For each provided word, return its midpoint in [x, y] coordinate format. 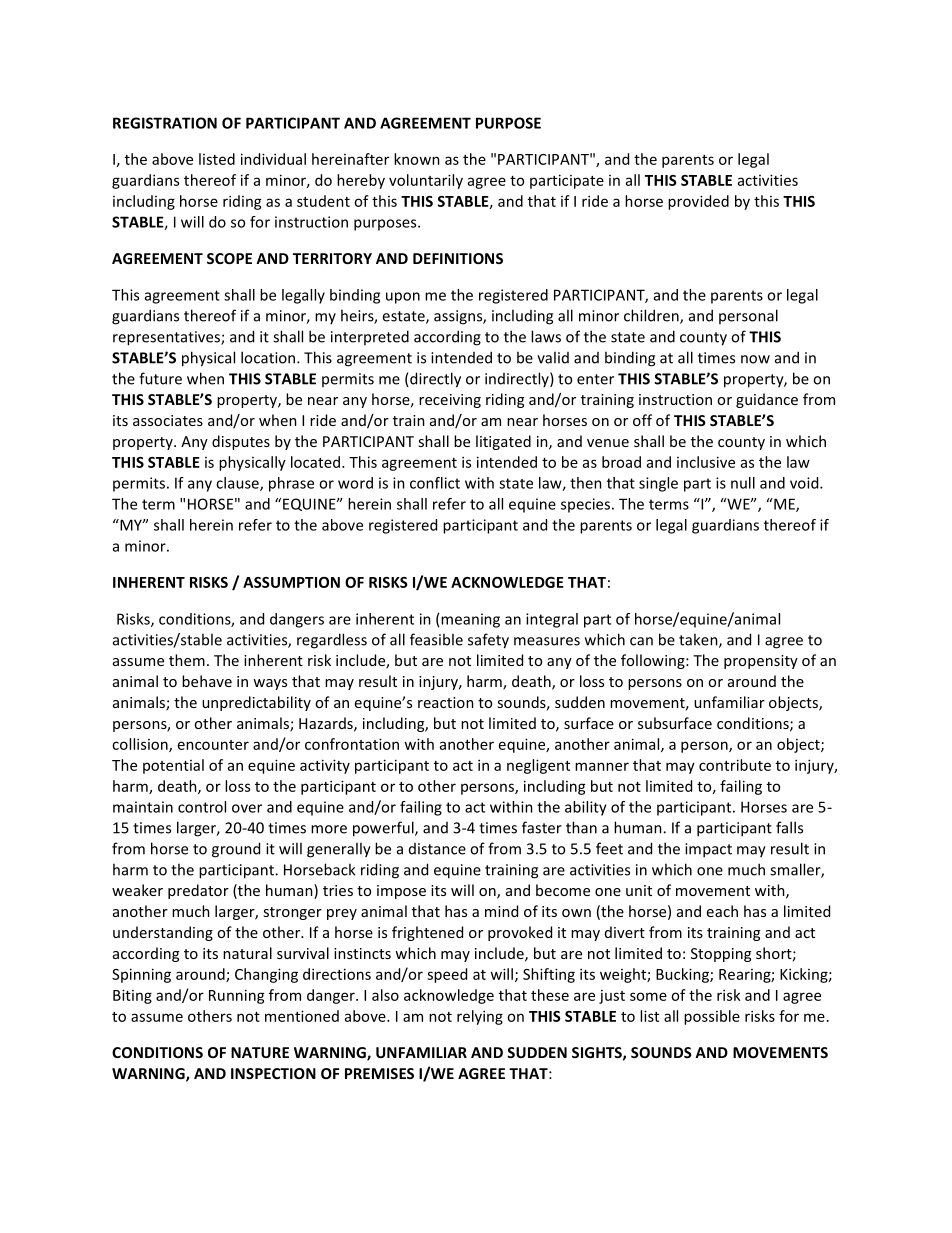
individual [273, 159]
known [417, 159]
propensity [761, 662]
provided [698, 202]
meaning [470, 620]
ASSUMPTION [291, 582]
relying [480, 1017]
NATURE [260, 1052]
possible [712, 1017]
